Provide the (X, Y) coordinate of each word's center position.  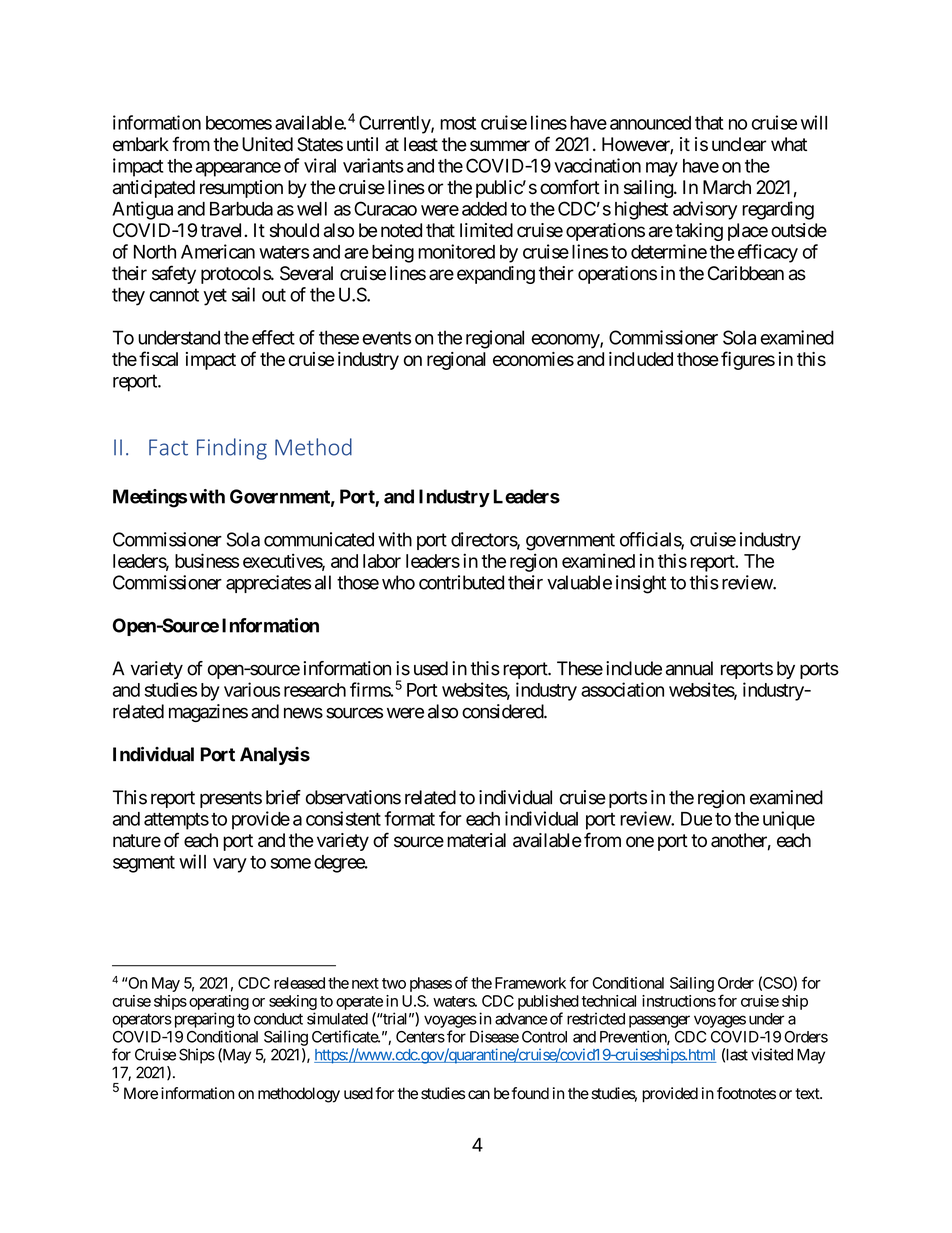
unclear (739, 144)
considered (503, 711)
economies (533, 359)
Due (696, 819)
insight (641, 584)
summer (500, 146)
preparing (202, 1020)
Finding (232, 449)
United (267, 144)
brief (283, 797)
